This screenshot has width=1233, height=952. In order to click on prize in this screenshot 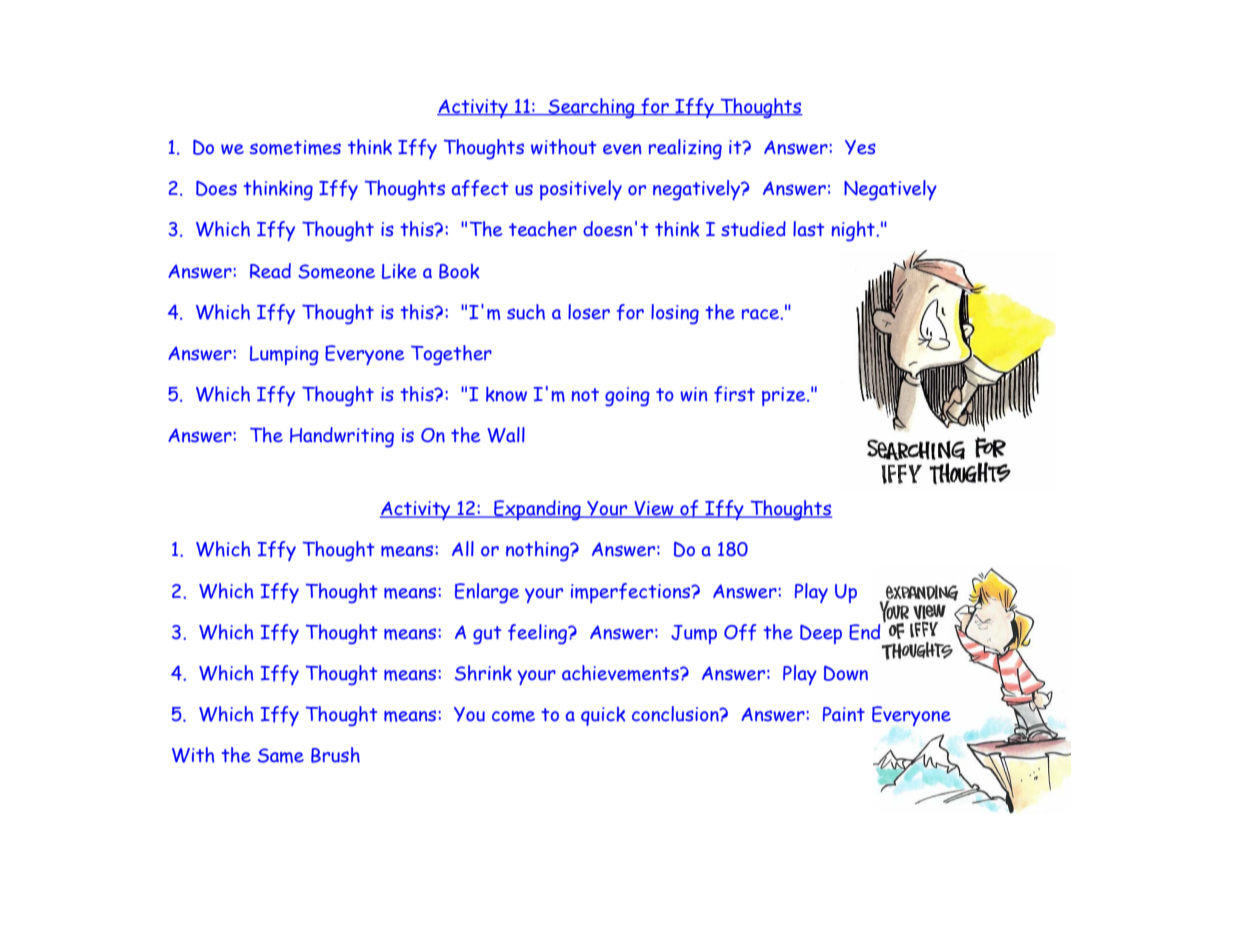, I will do `click(785, 396)`.
